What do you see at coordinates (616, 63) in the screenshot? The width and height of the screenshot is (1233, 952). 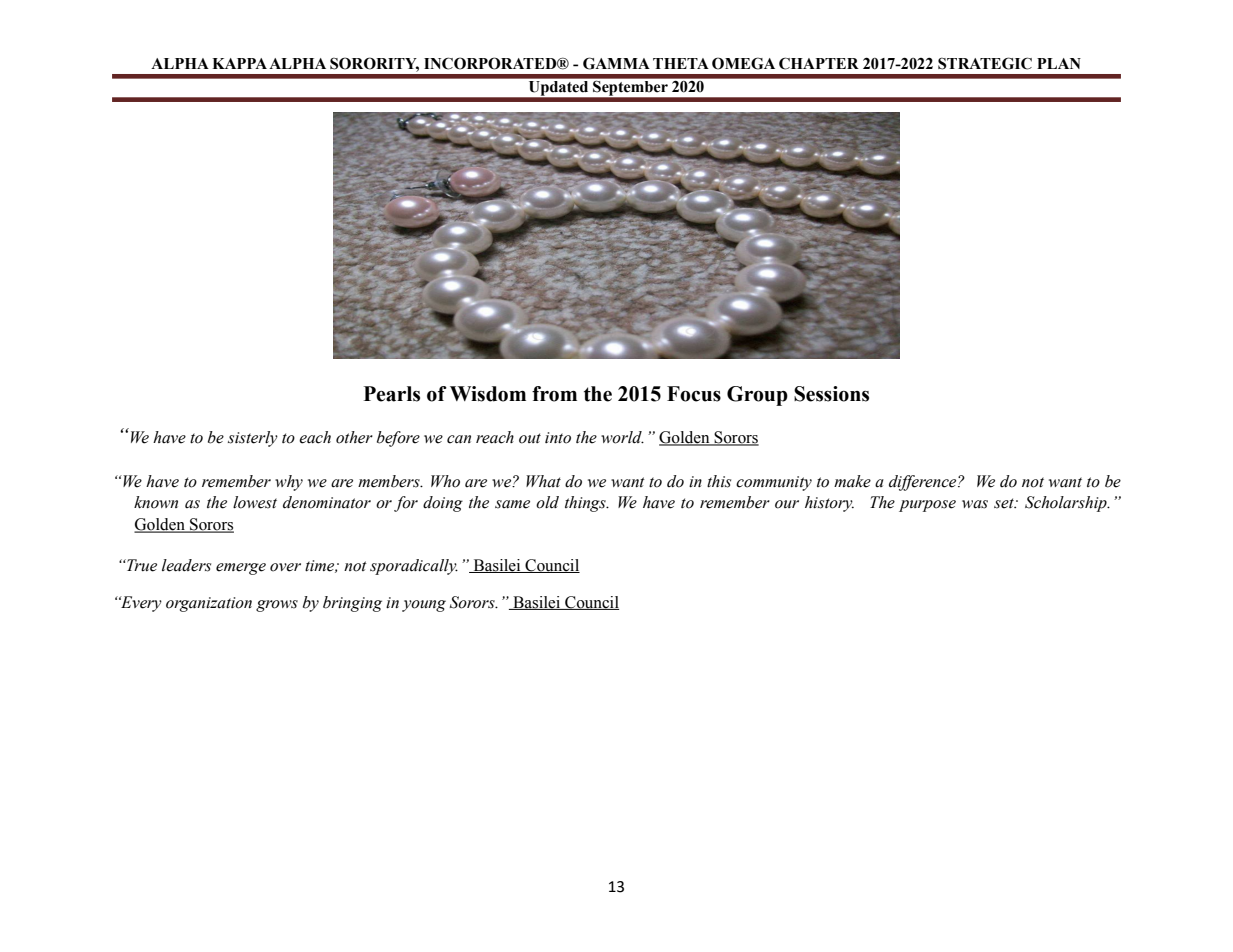 I see `GAMMA` at bounding box center [616, 63].
